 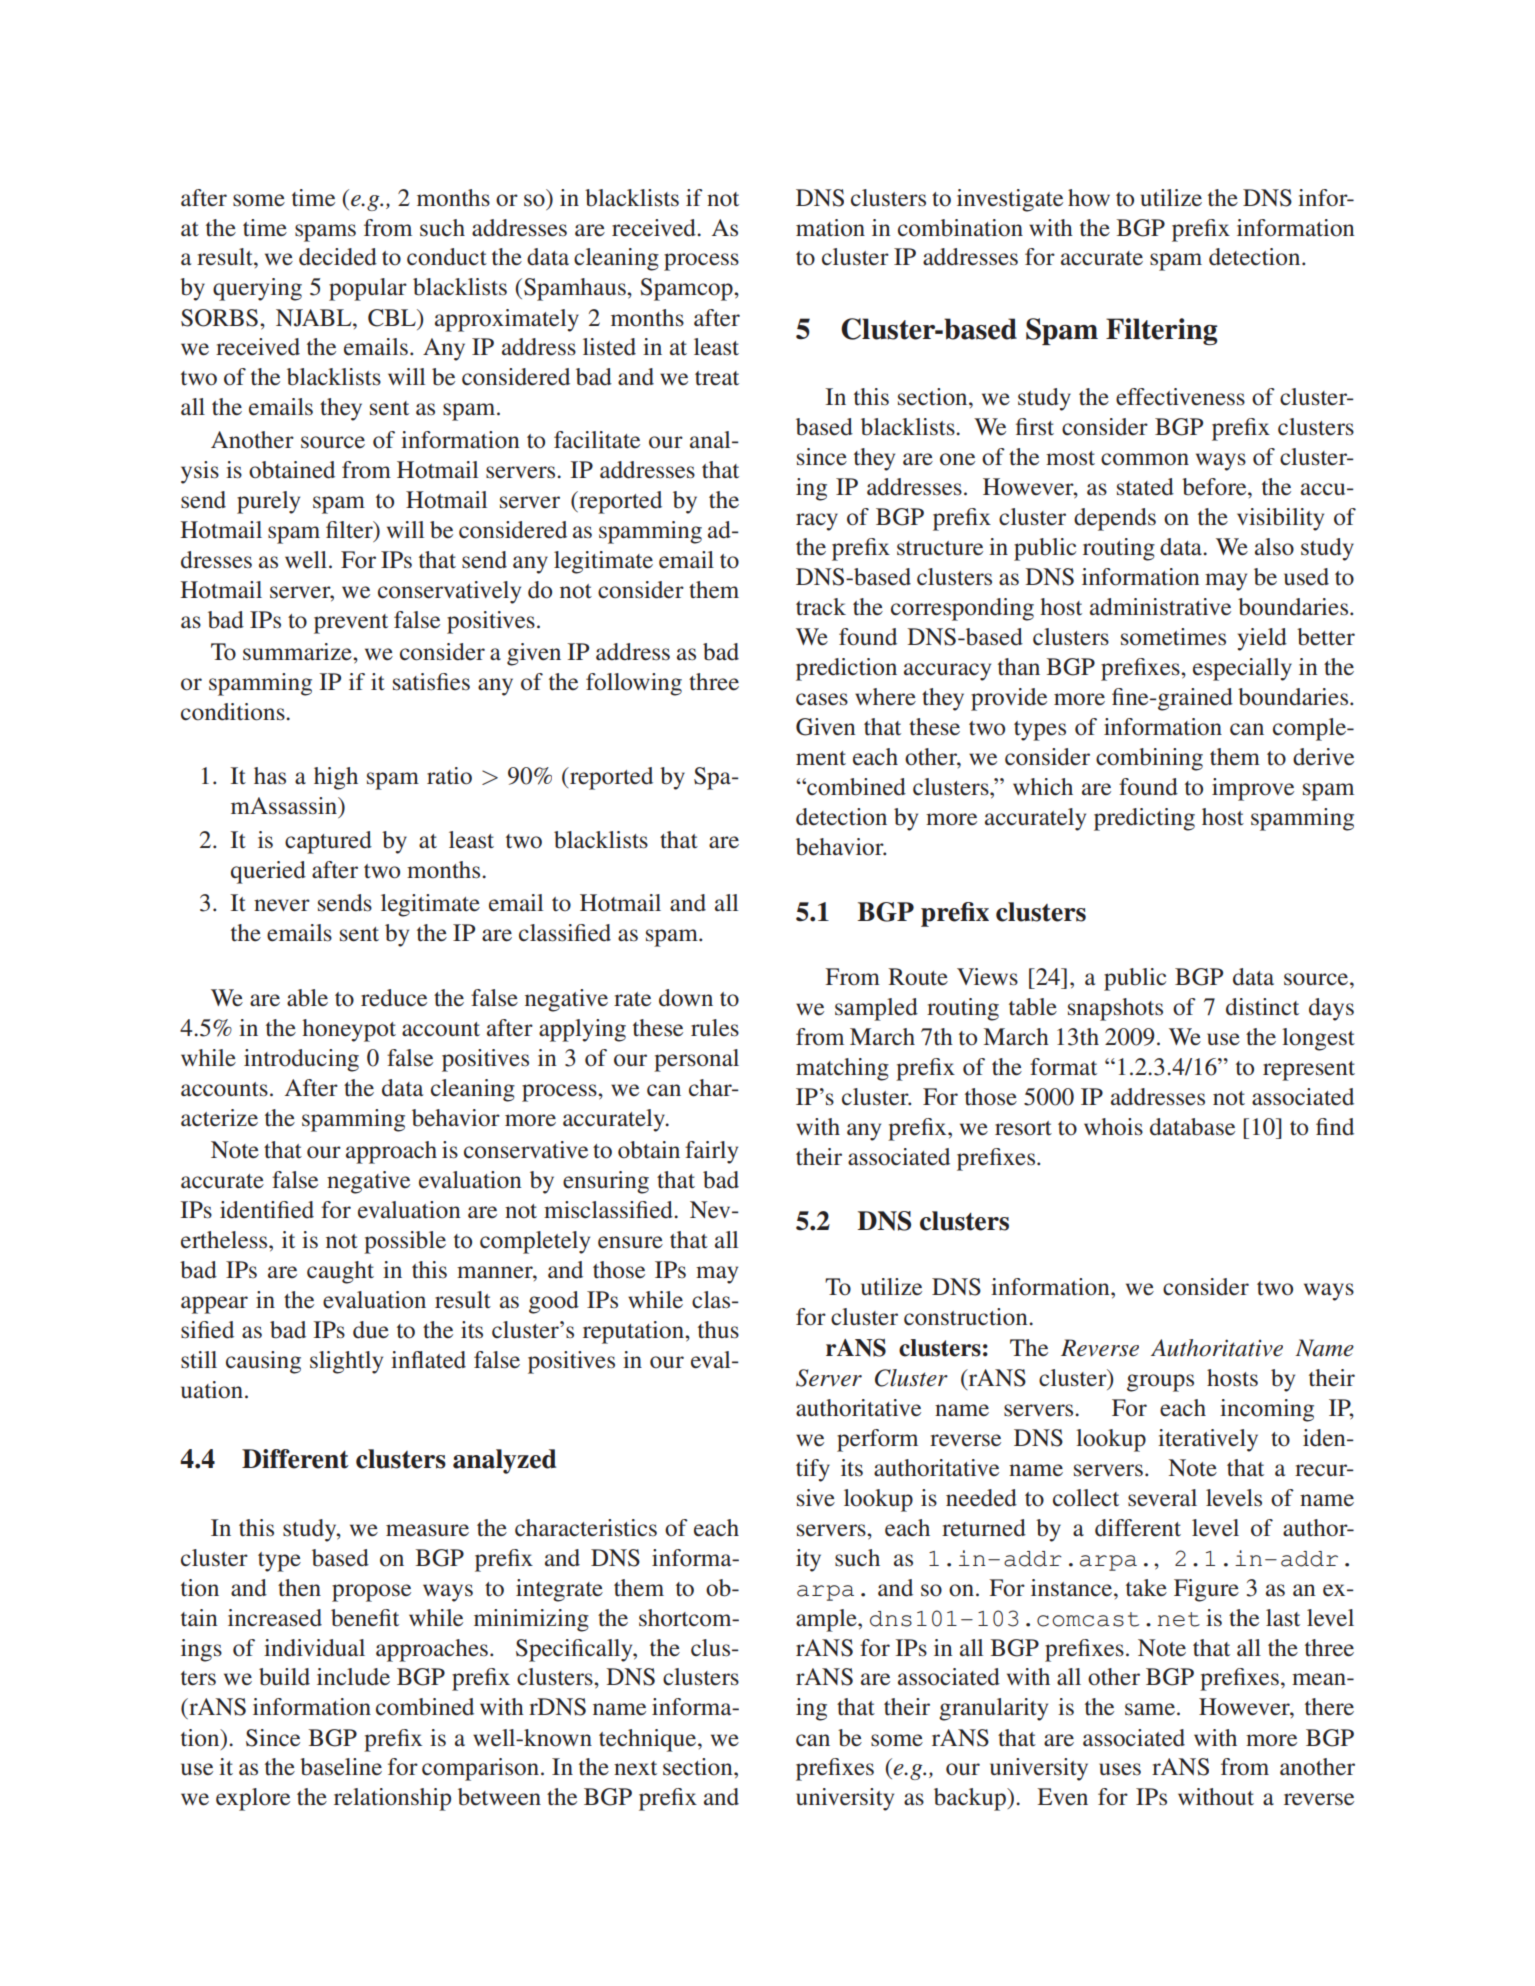 What do you see at coordinates (1262, 1007) in the screenshot?
I see `distinct` at bounding box center [1262, 1007].
